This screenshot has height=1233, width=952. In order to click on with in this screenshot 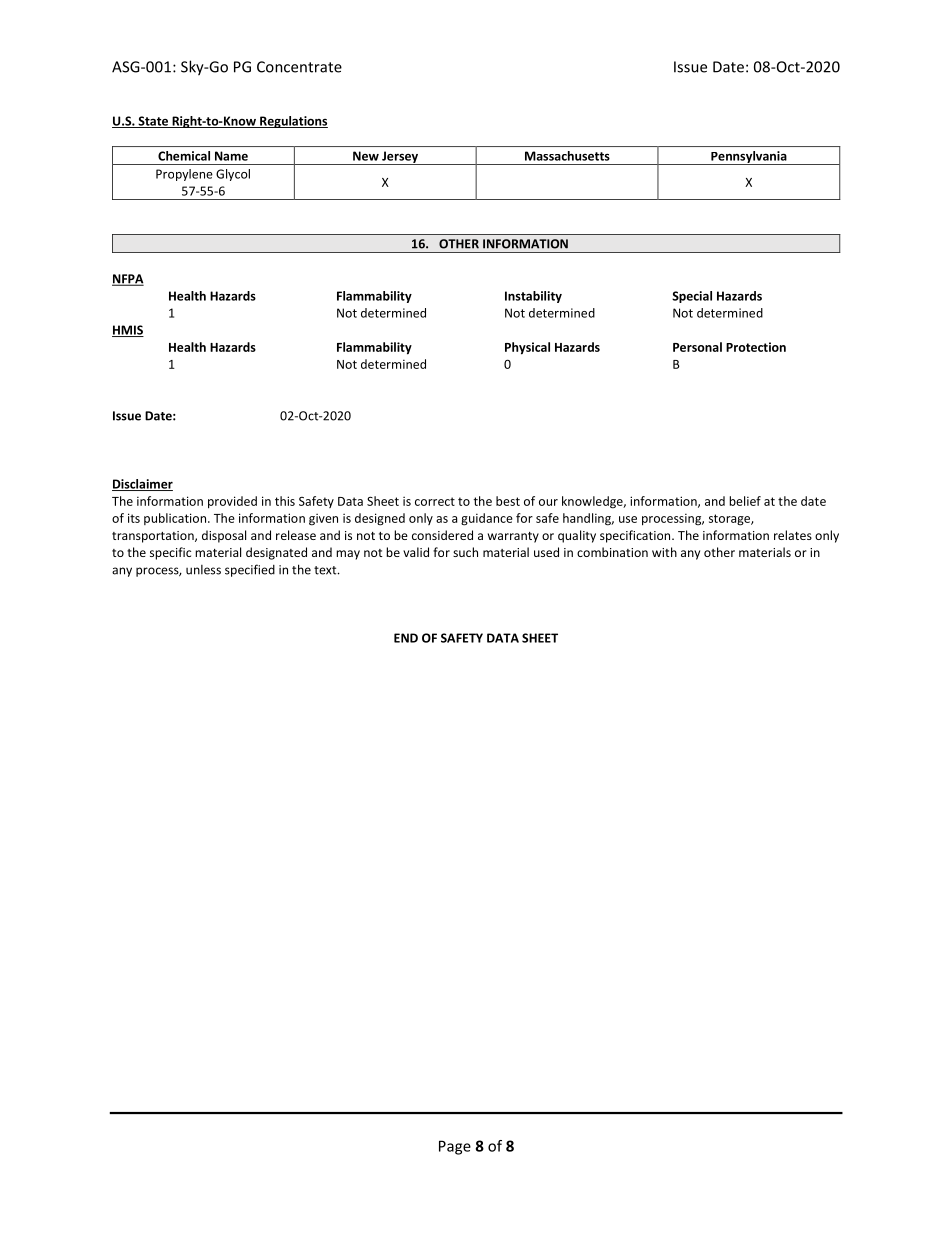, I will do `click(664, 552)`.
